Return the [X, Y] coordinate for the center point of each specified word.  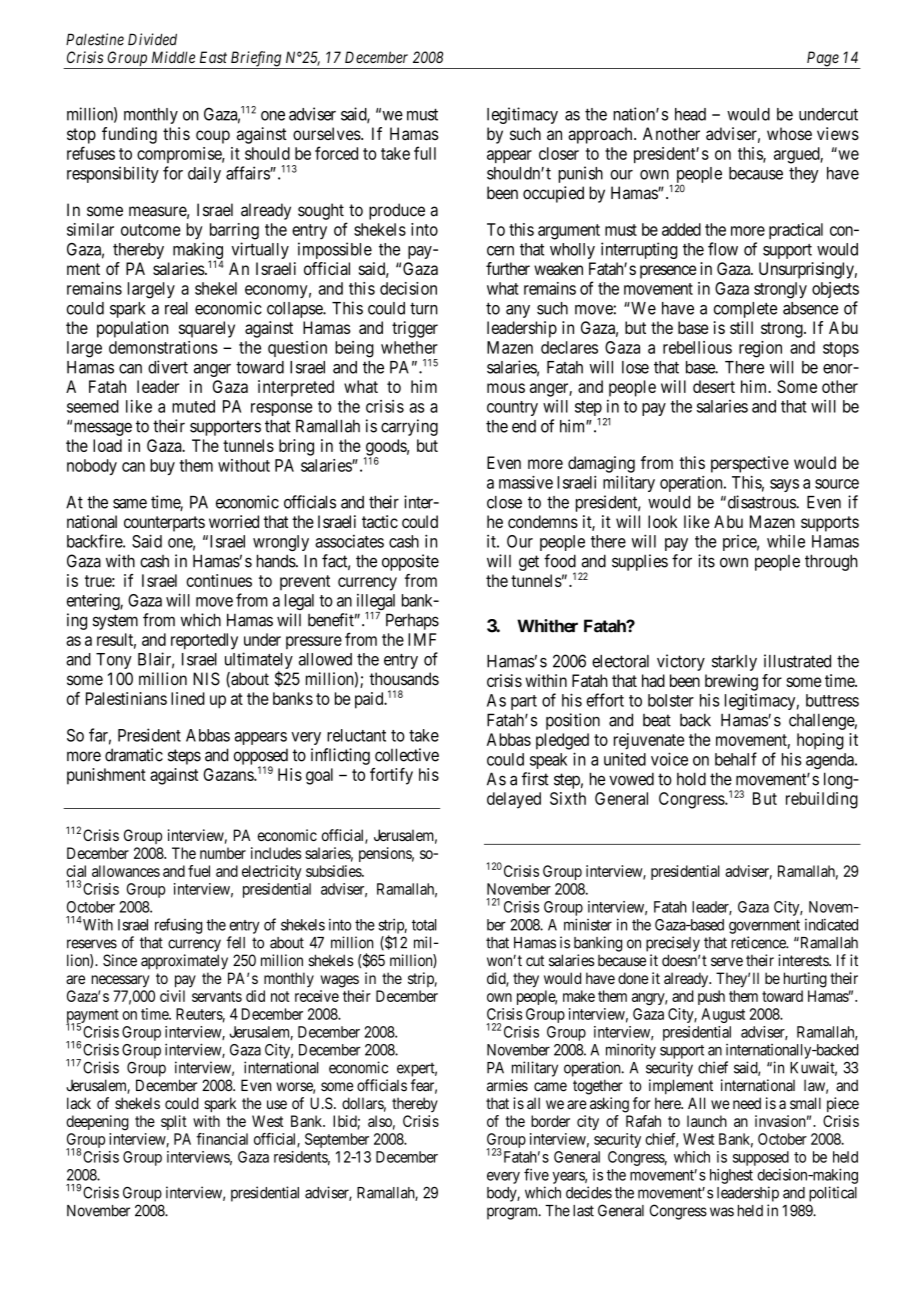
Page [822, 60]
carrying [409, 427]
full [425, 153]
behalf [736, 759]
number [223, 853]
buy [162, 467]
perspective [750, 464]
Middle [173, 57]
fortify [391, 776]
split [174, 1122]
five [536, 1174]
